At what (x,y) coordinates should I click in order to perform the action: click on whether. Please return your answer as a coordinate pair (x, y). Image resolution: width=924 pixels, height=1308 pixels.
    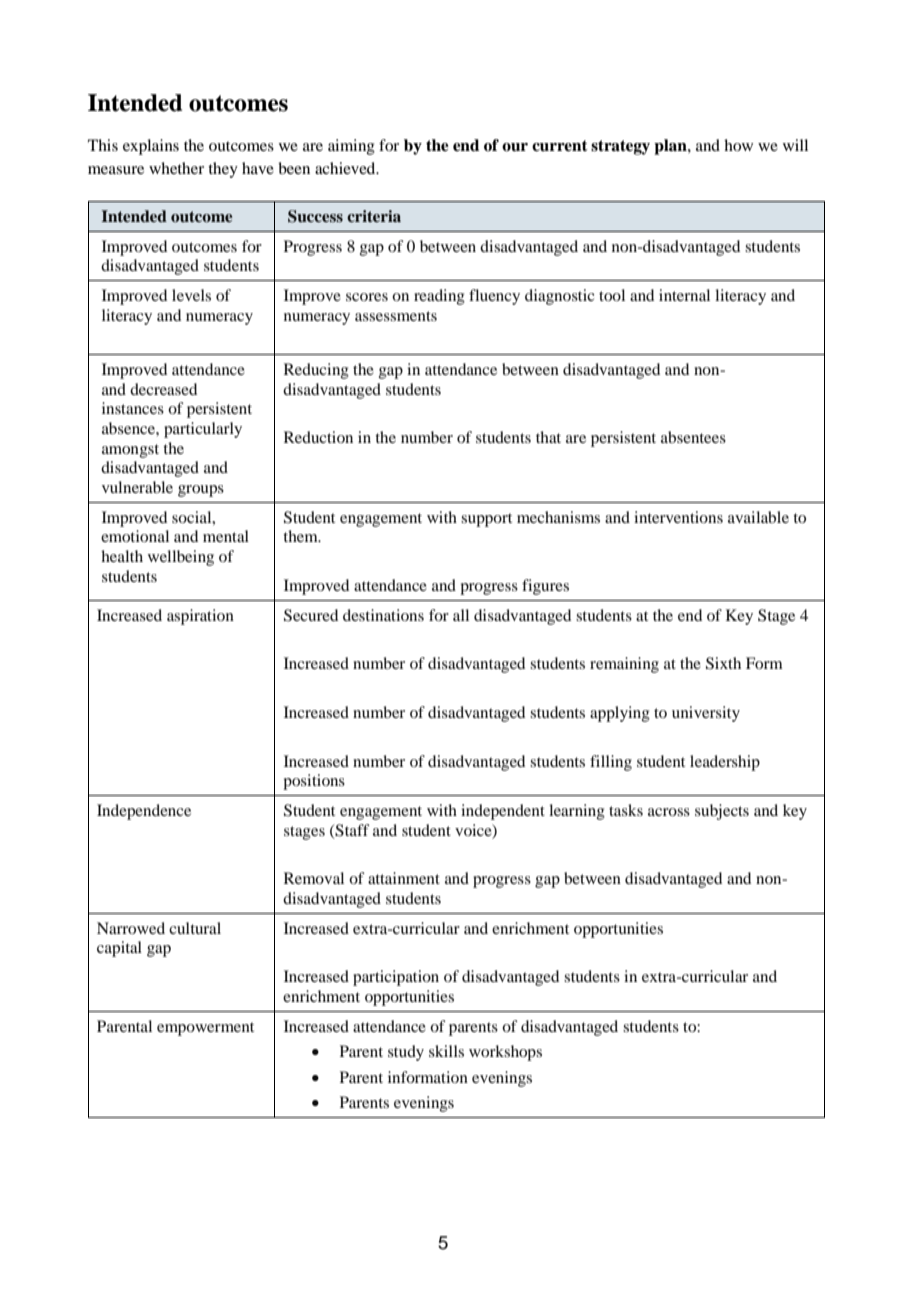
    Looking at the image, I should click on (176, 168).
